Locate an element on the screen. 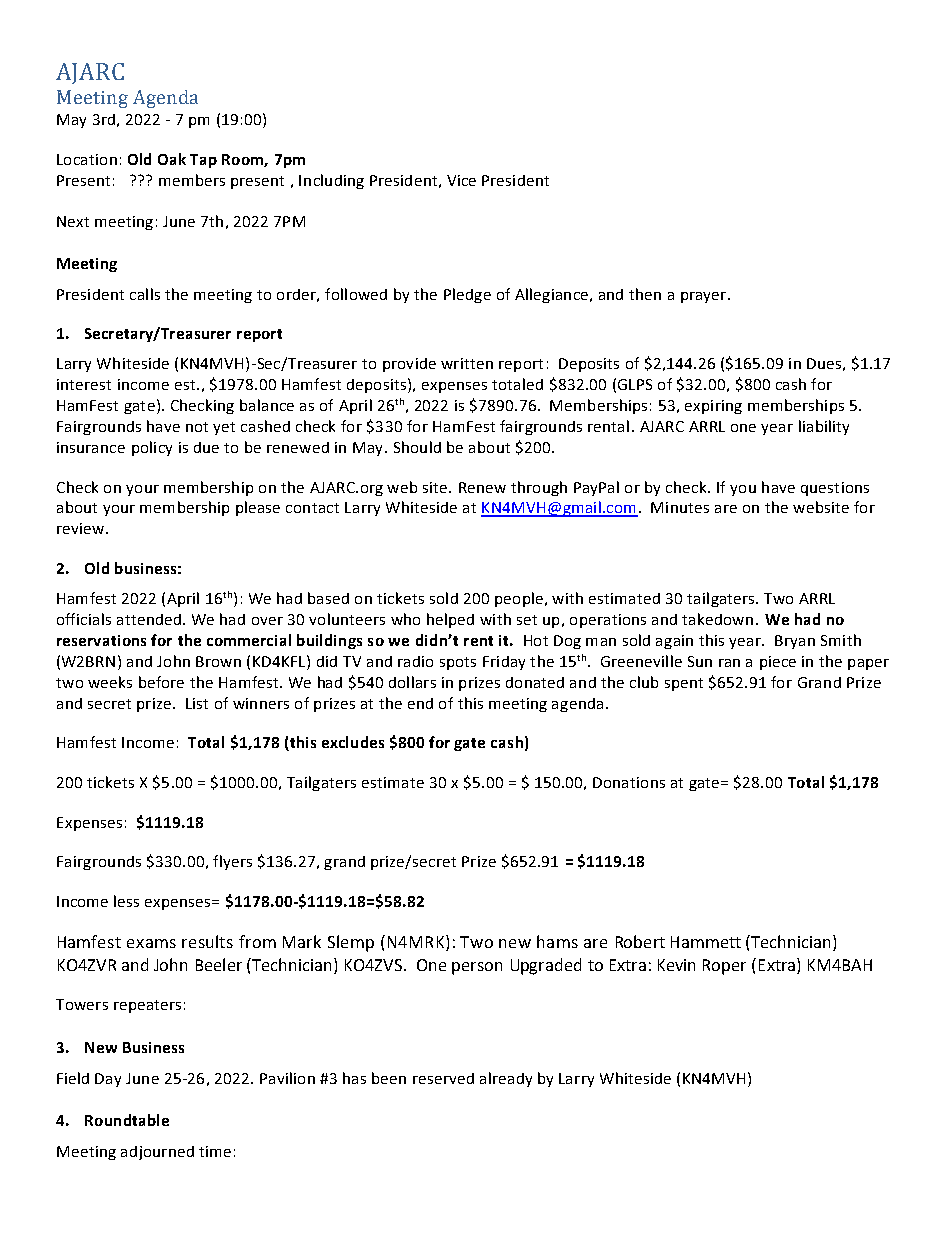 This screenshot has width=952, height=1233. Roundtable is located at coordinates (127, 1120).
